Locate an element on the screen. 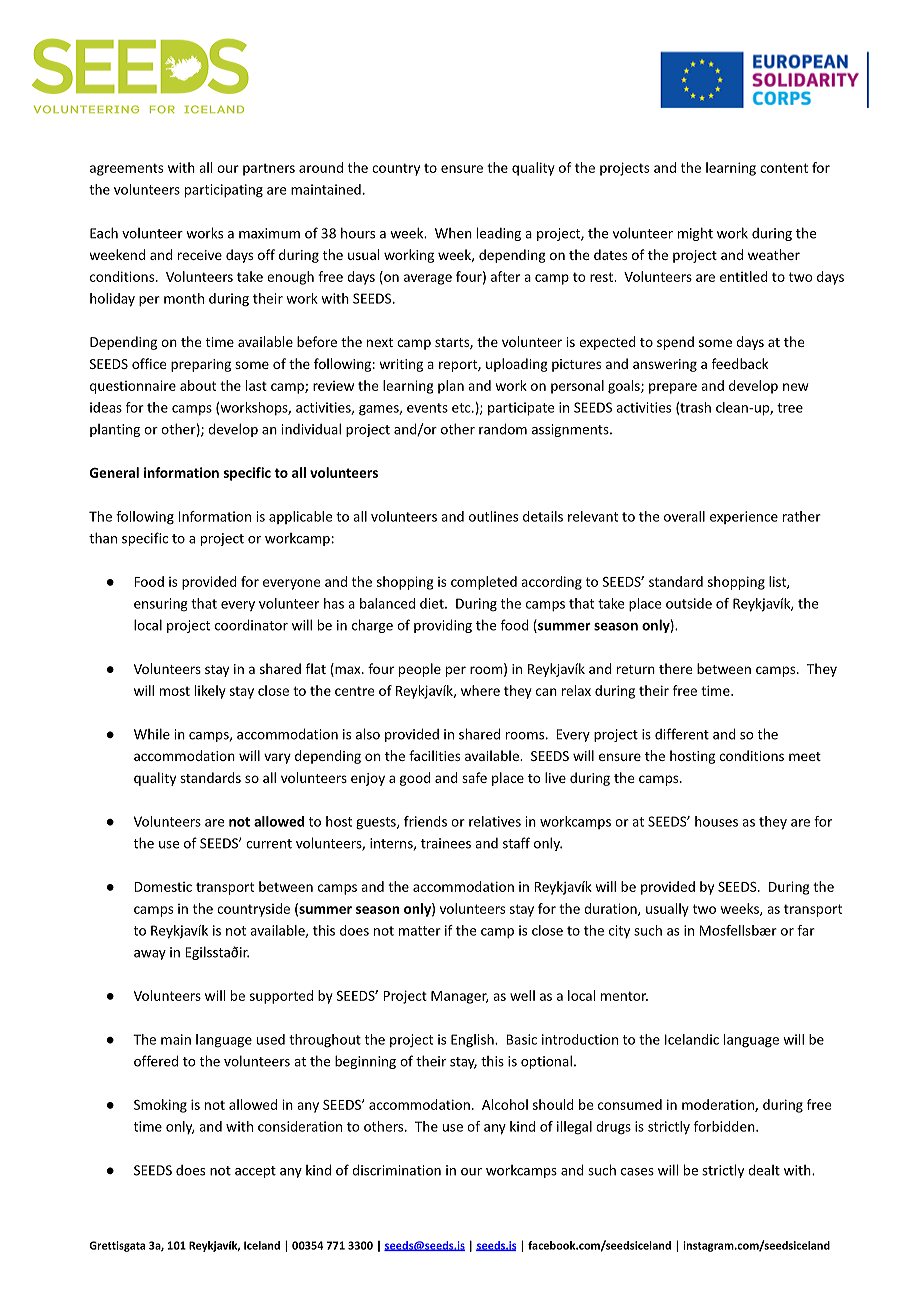 This screenshot has height=1307, width=924. matter is located at coordinates (420, 931).
